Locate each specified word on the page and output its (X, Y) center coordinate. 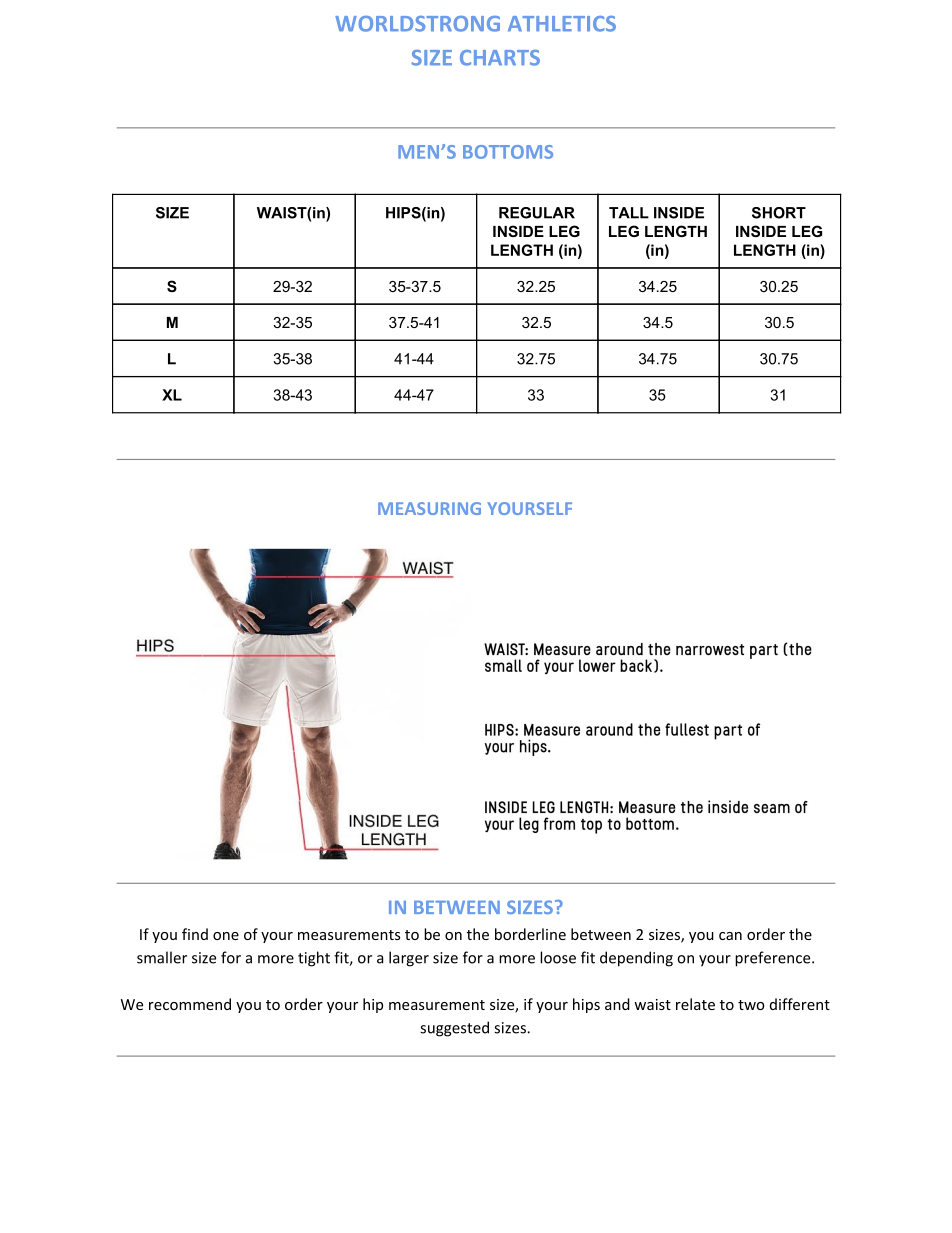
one (226, 936)
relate (695, 1004)
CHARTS (500, 58)
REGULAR (537, 213)
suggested (454, 1029)
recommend (190, 1004)
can (730, 936)
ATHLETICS (562, 24)
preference (774, 959)
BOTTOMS (508, 152)
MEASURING (429, 508)
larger (409, 959)
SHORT (779, 213)
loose (558, 957)
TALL (629, 213)
